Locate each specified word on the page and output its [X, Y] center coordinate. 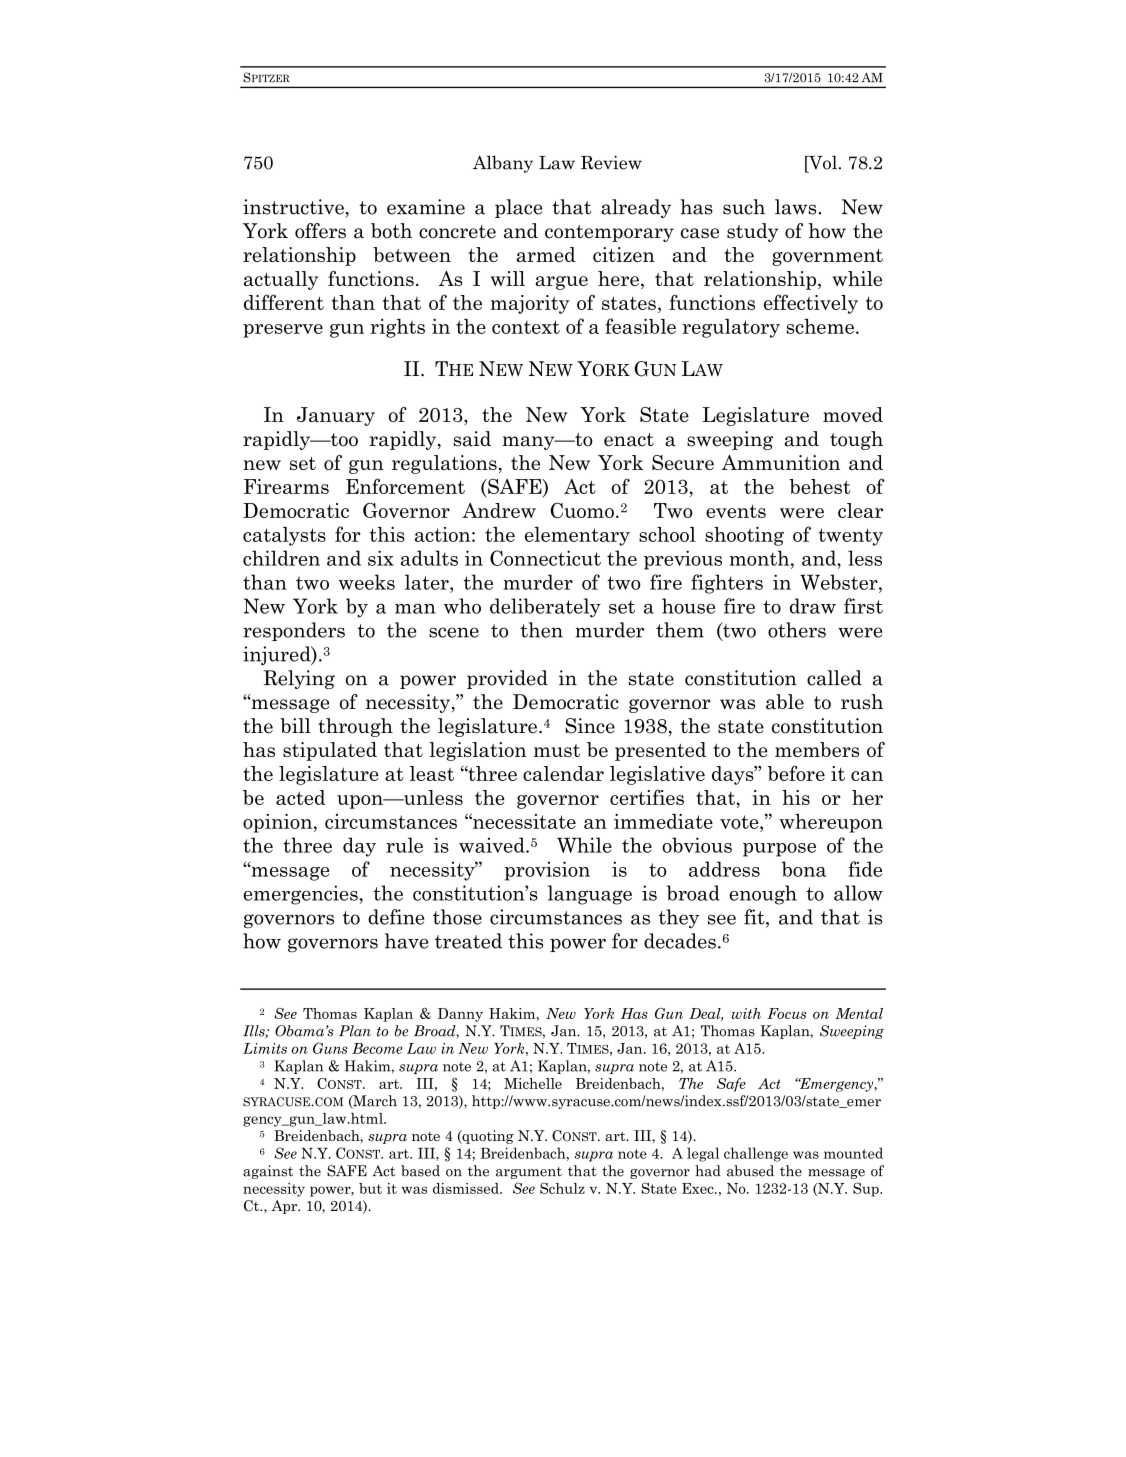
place [518, 208]
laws [795, 207]
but [370, 1188]
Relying [299, 679]
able [785, 702]
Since [590, 726]
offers [320, 231]
